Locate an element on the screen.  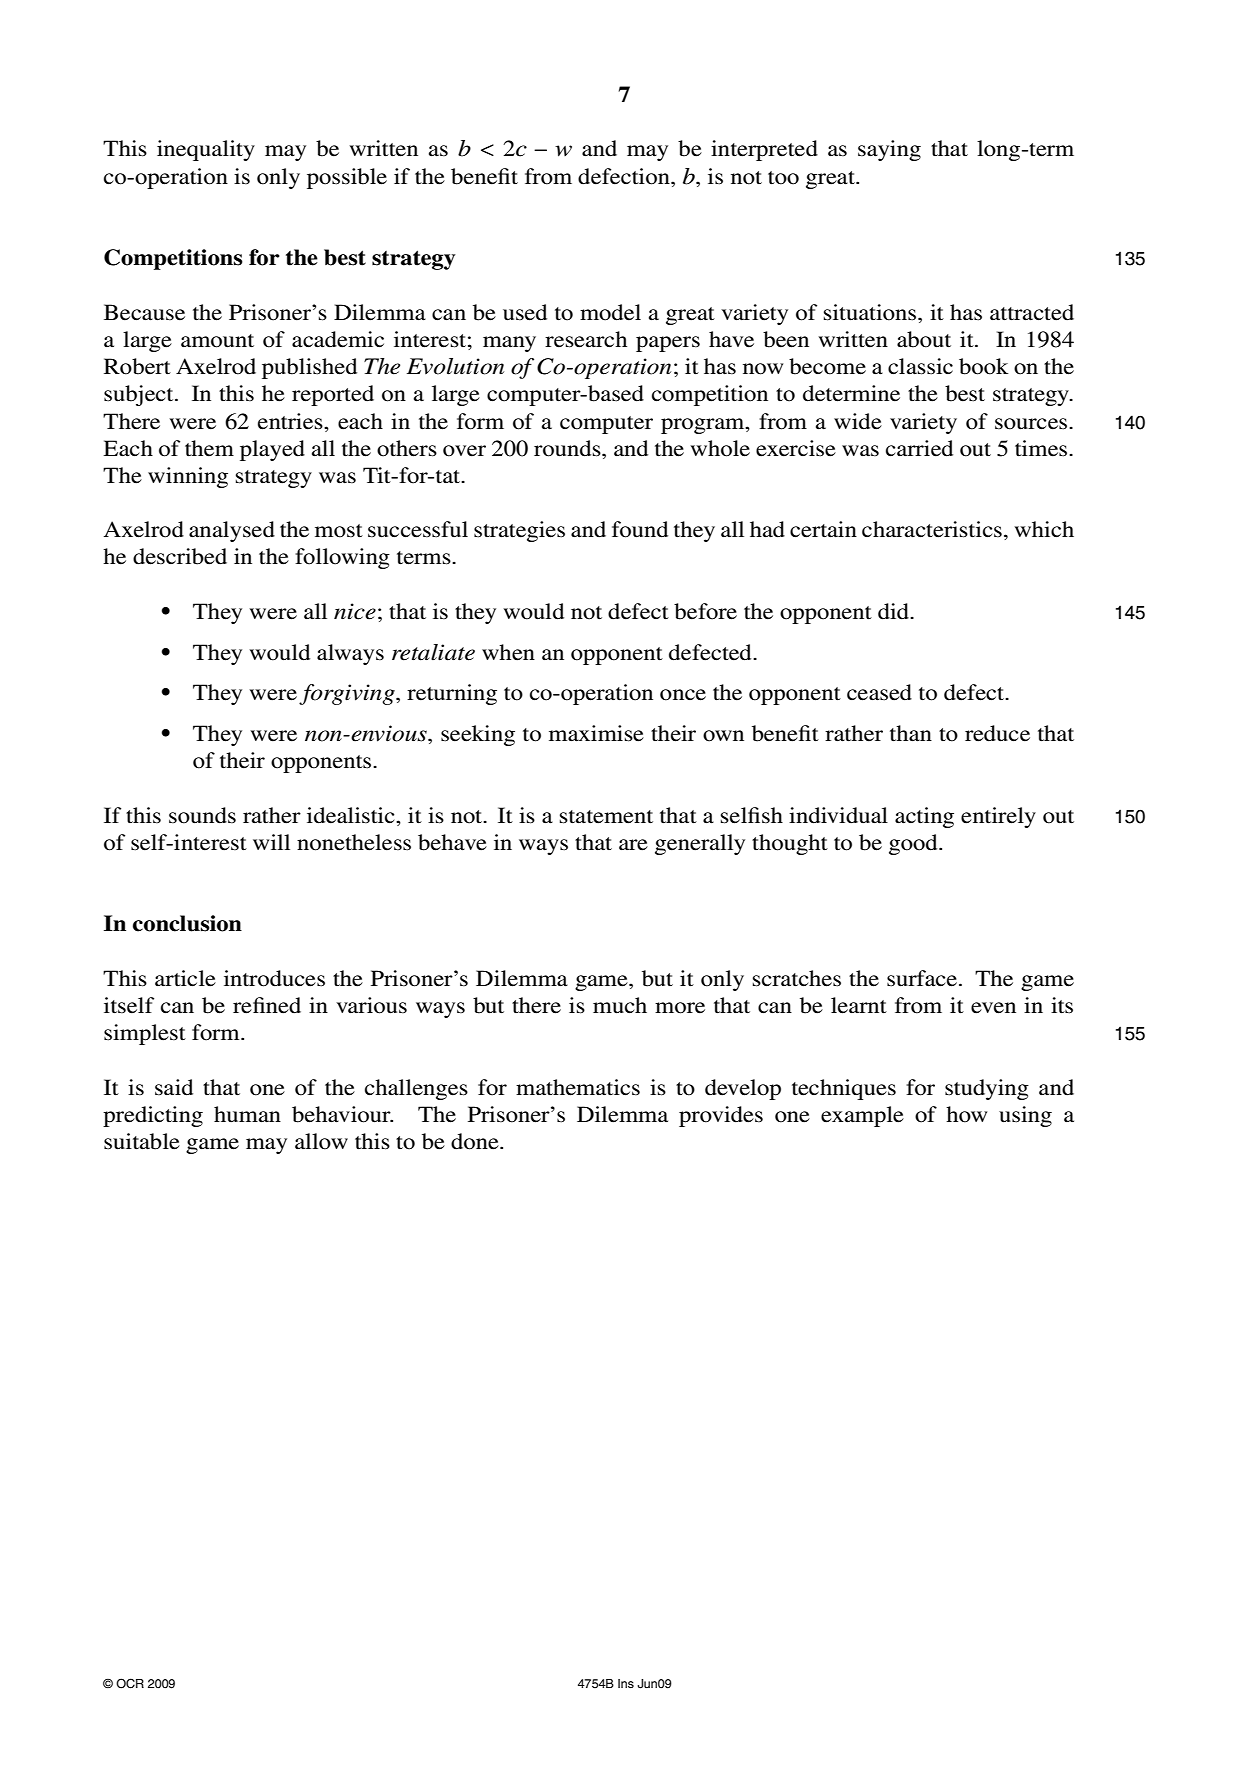
forgiving is located at coordinates (348, 694).
